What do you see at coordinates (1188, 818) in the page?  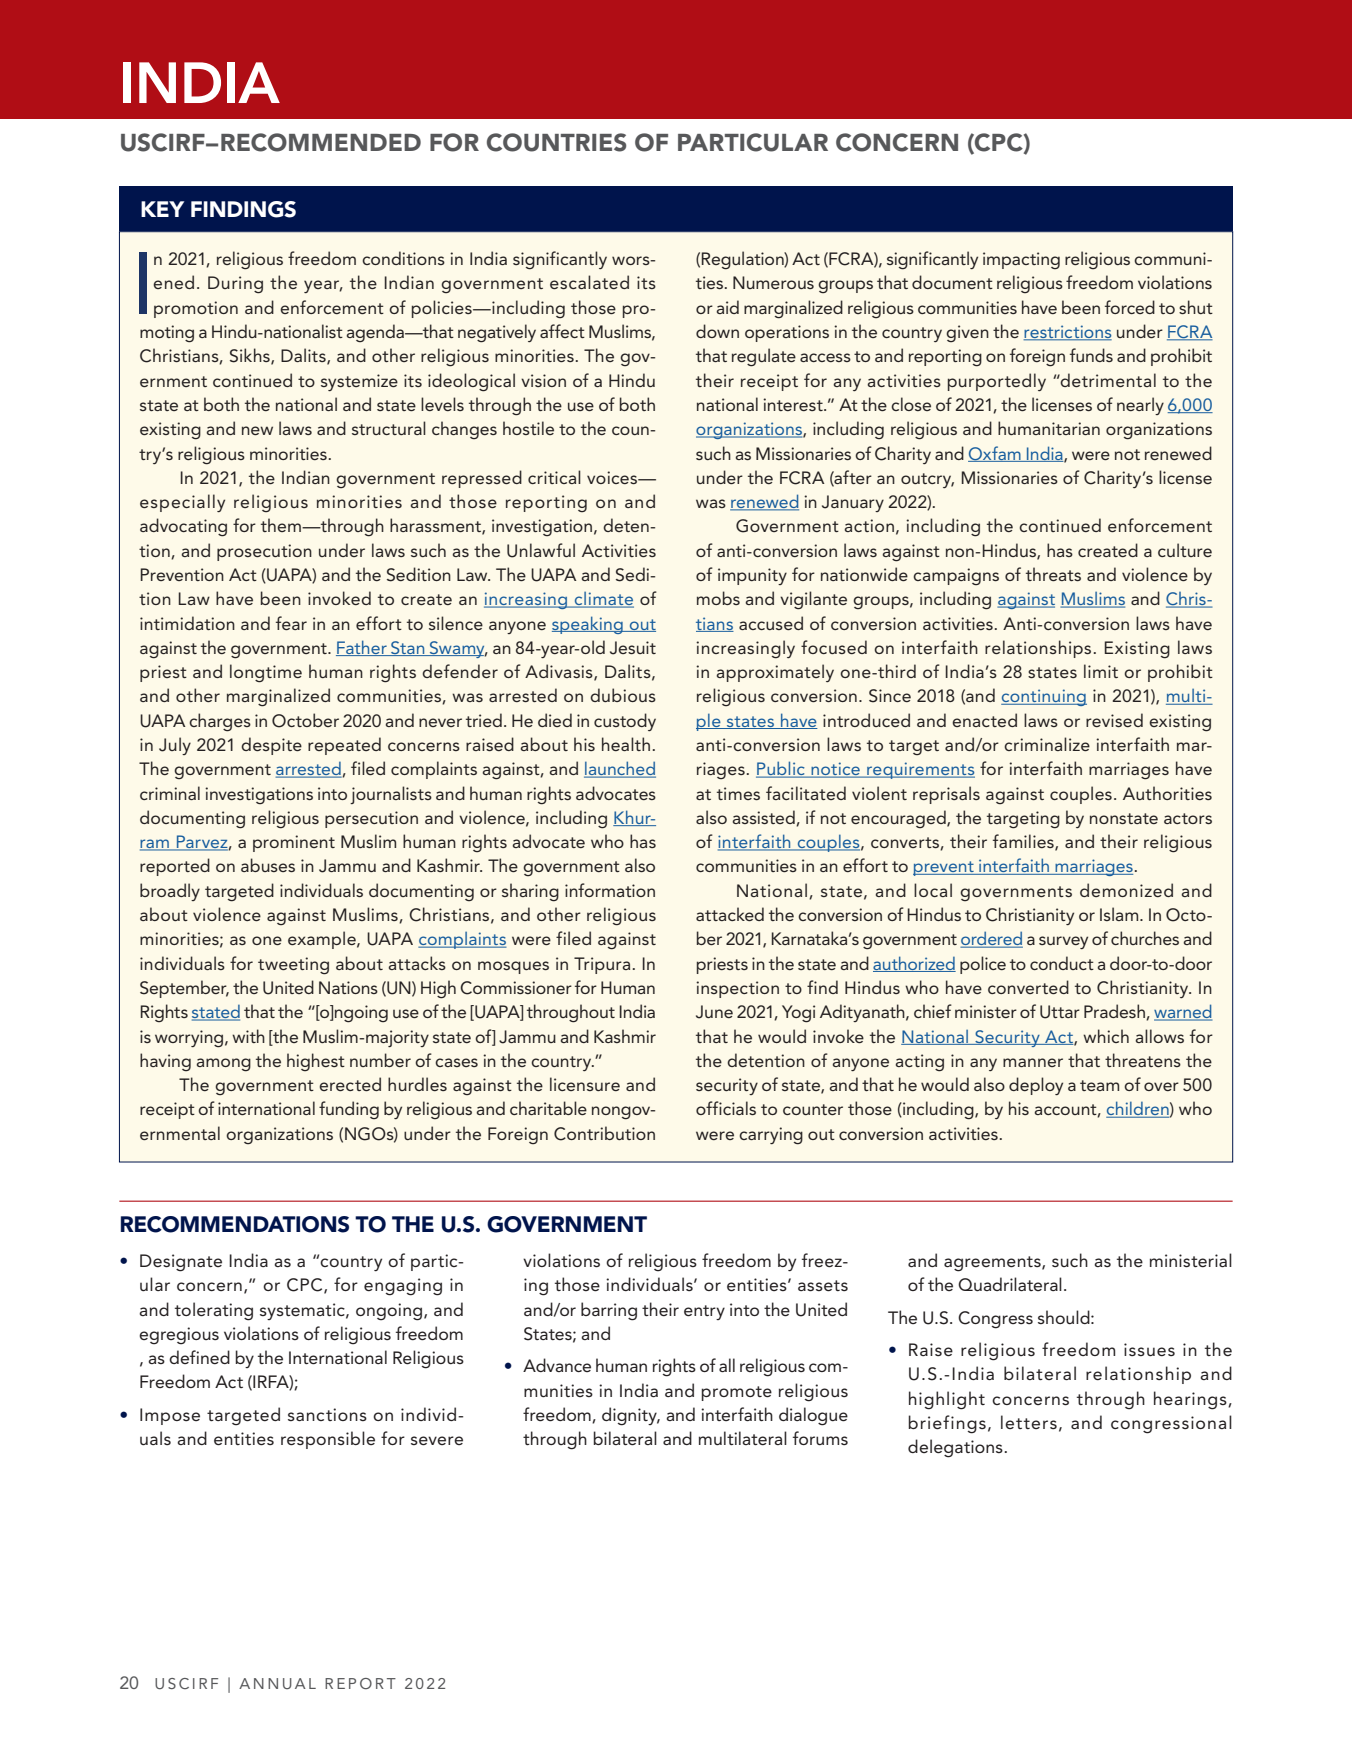 I see `actors` at bounding box center [1188, 818].
